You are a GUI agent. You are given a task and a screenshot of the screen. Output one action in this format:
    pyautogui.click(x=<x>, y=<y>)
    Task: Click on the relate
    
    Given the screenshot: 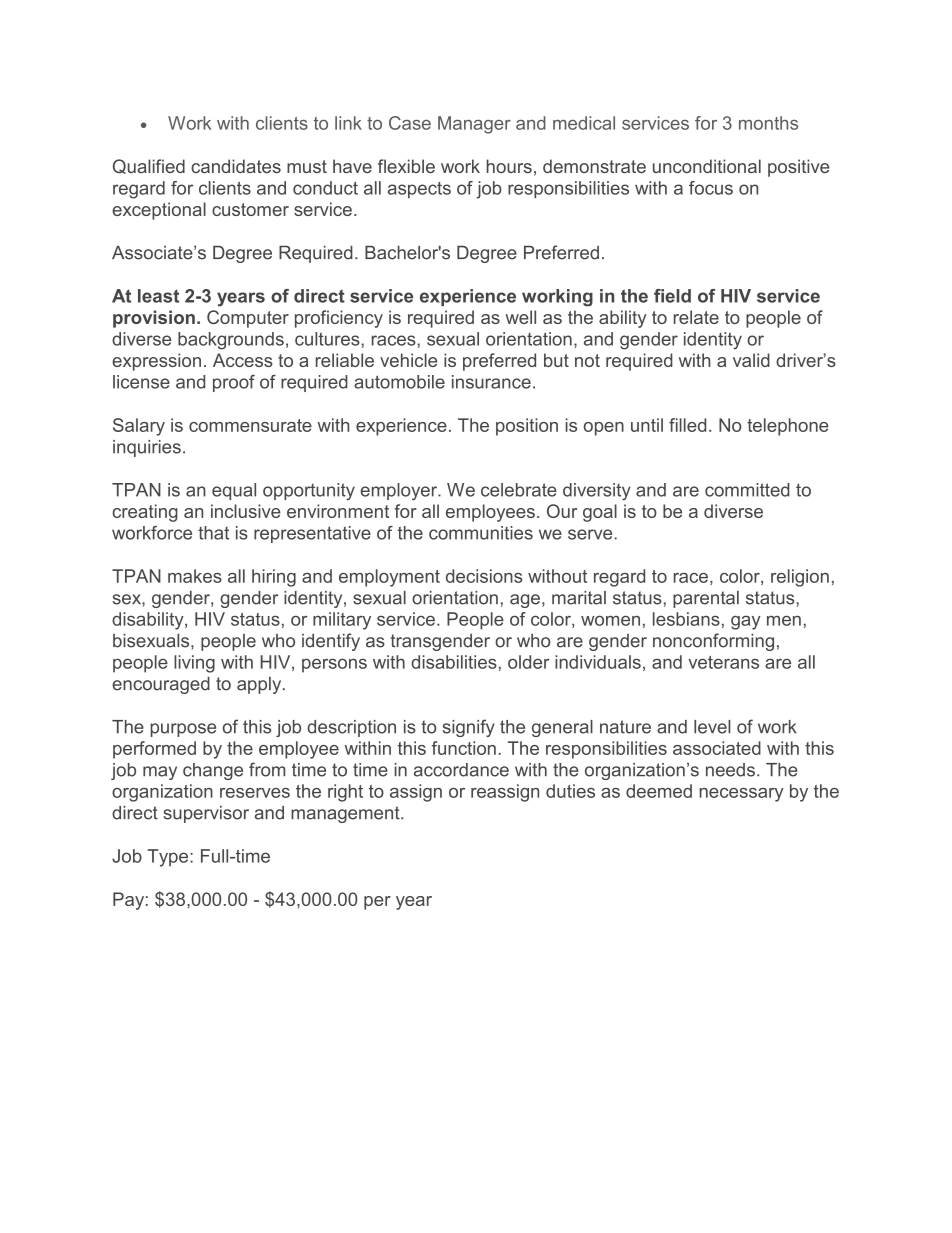 What is the action you would take?
    pyautogui.click(x=696, y=317)
